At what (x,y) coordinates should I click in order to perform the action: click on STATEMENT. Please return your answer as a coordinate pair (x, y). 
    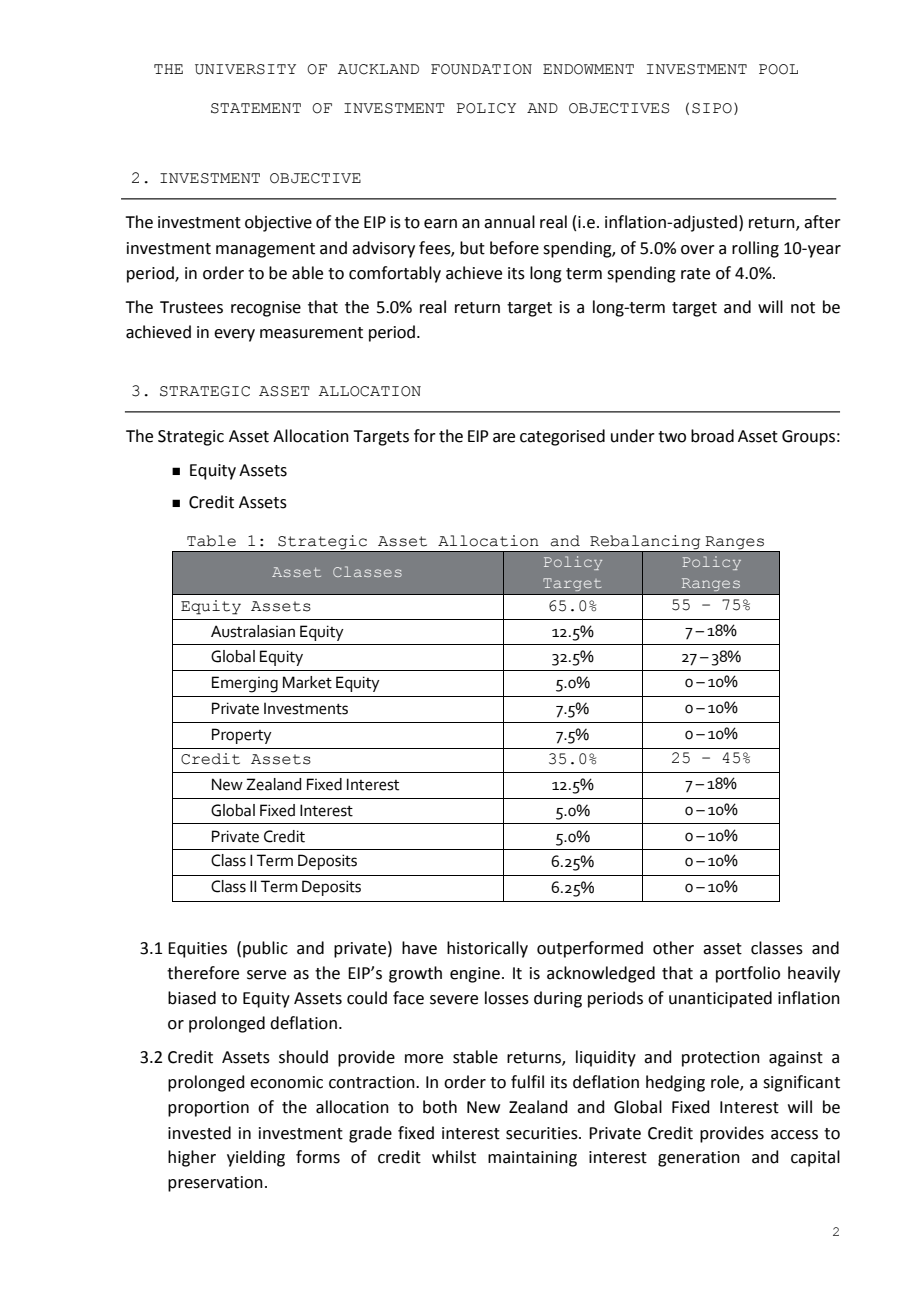
    Looking at the image, I should click on (256, 108).
